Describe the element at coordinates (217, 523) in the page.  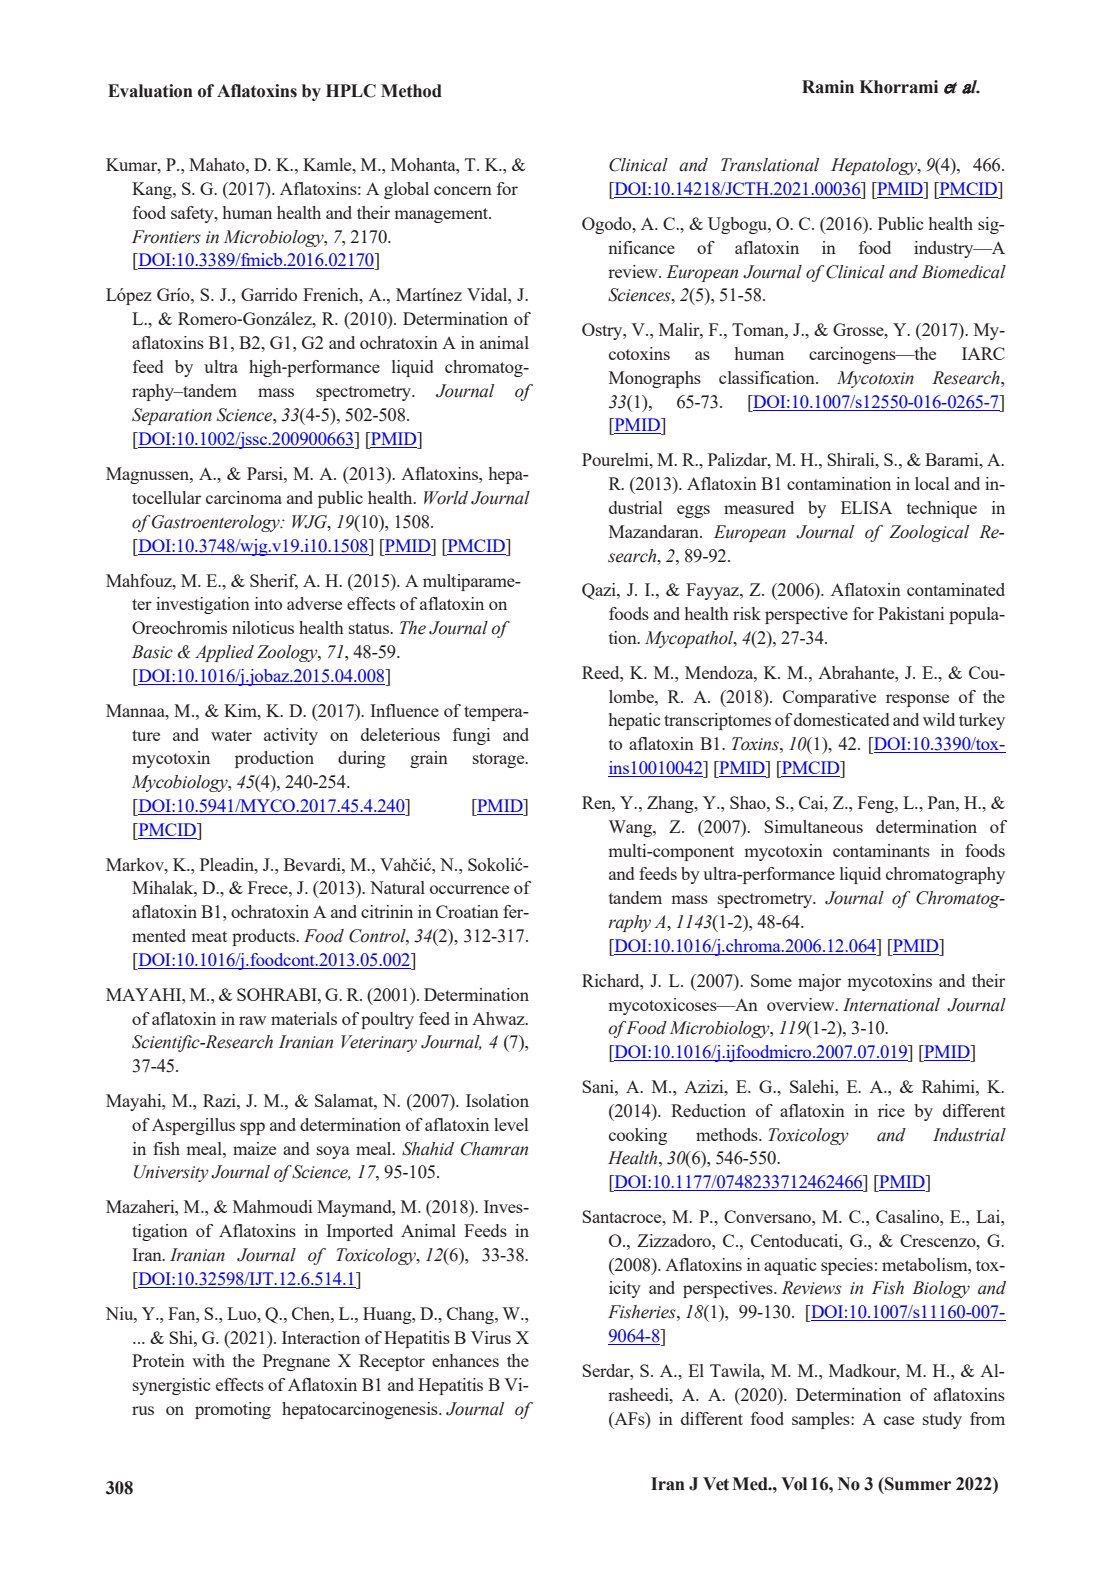
I see `Gastroenterology` at that location.
